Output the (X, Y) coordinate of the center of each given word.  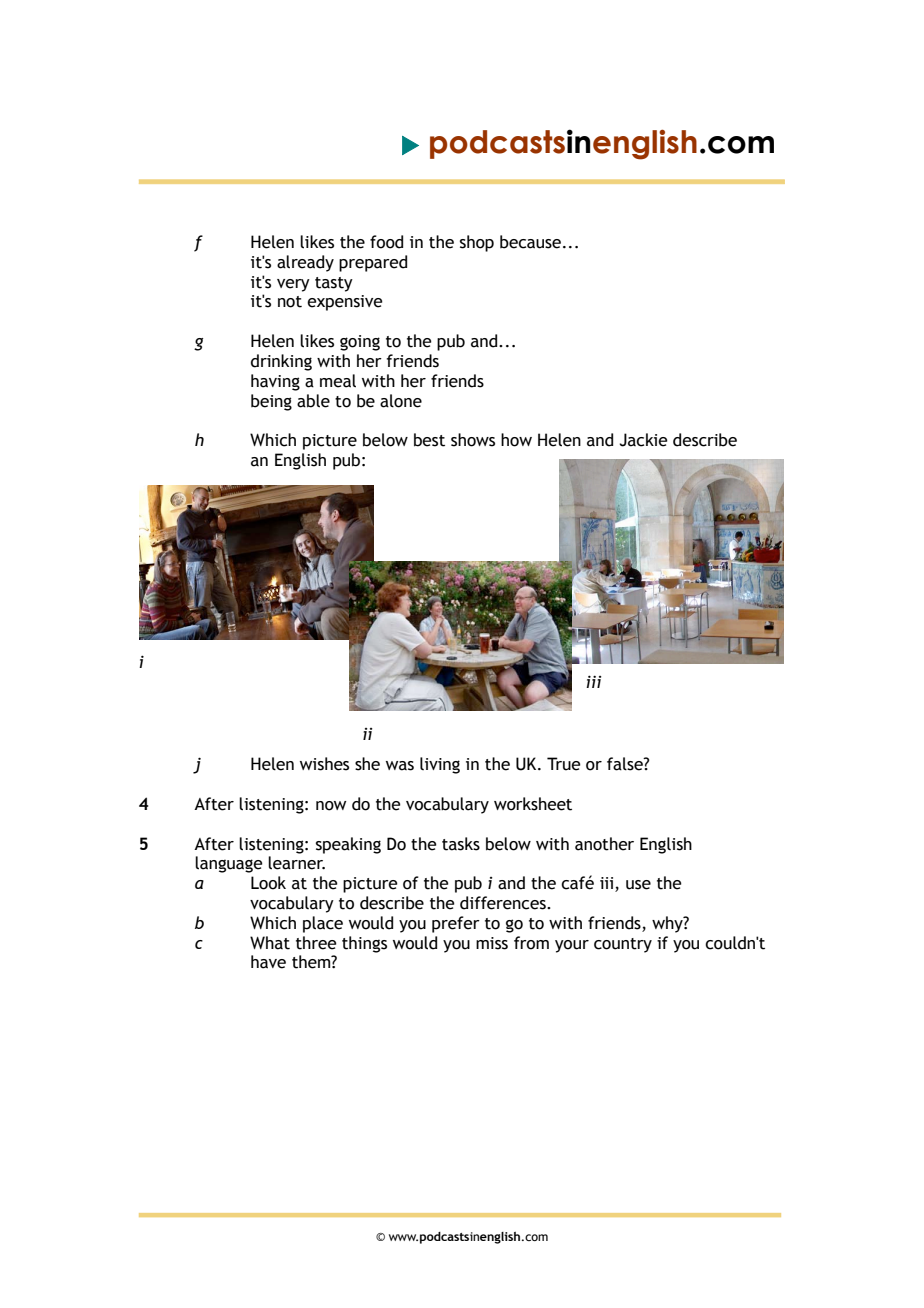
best (429, 440)
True (564, 764)
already (305, 263)
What (270, 943)
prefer (456, 924)
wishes (324, 764)
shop (477, 243)
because (530, 242)
